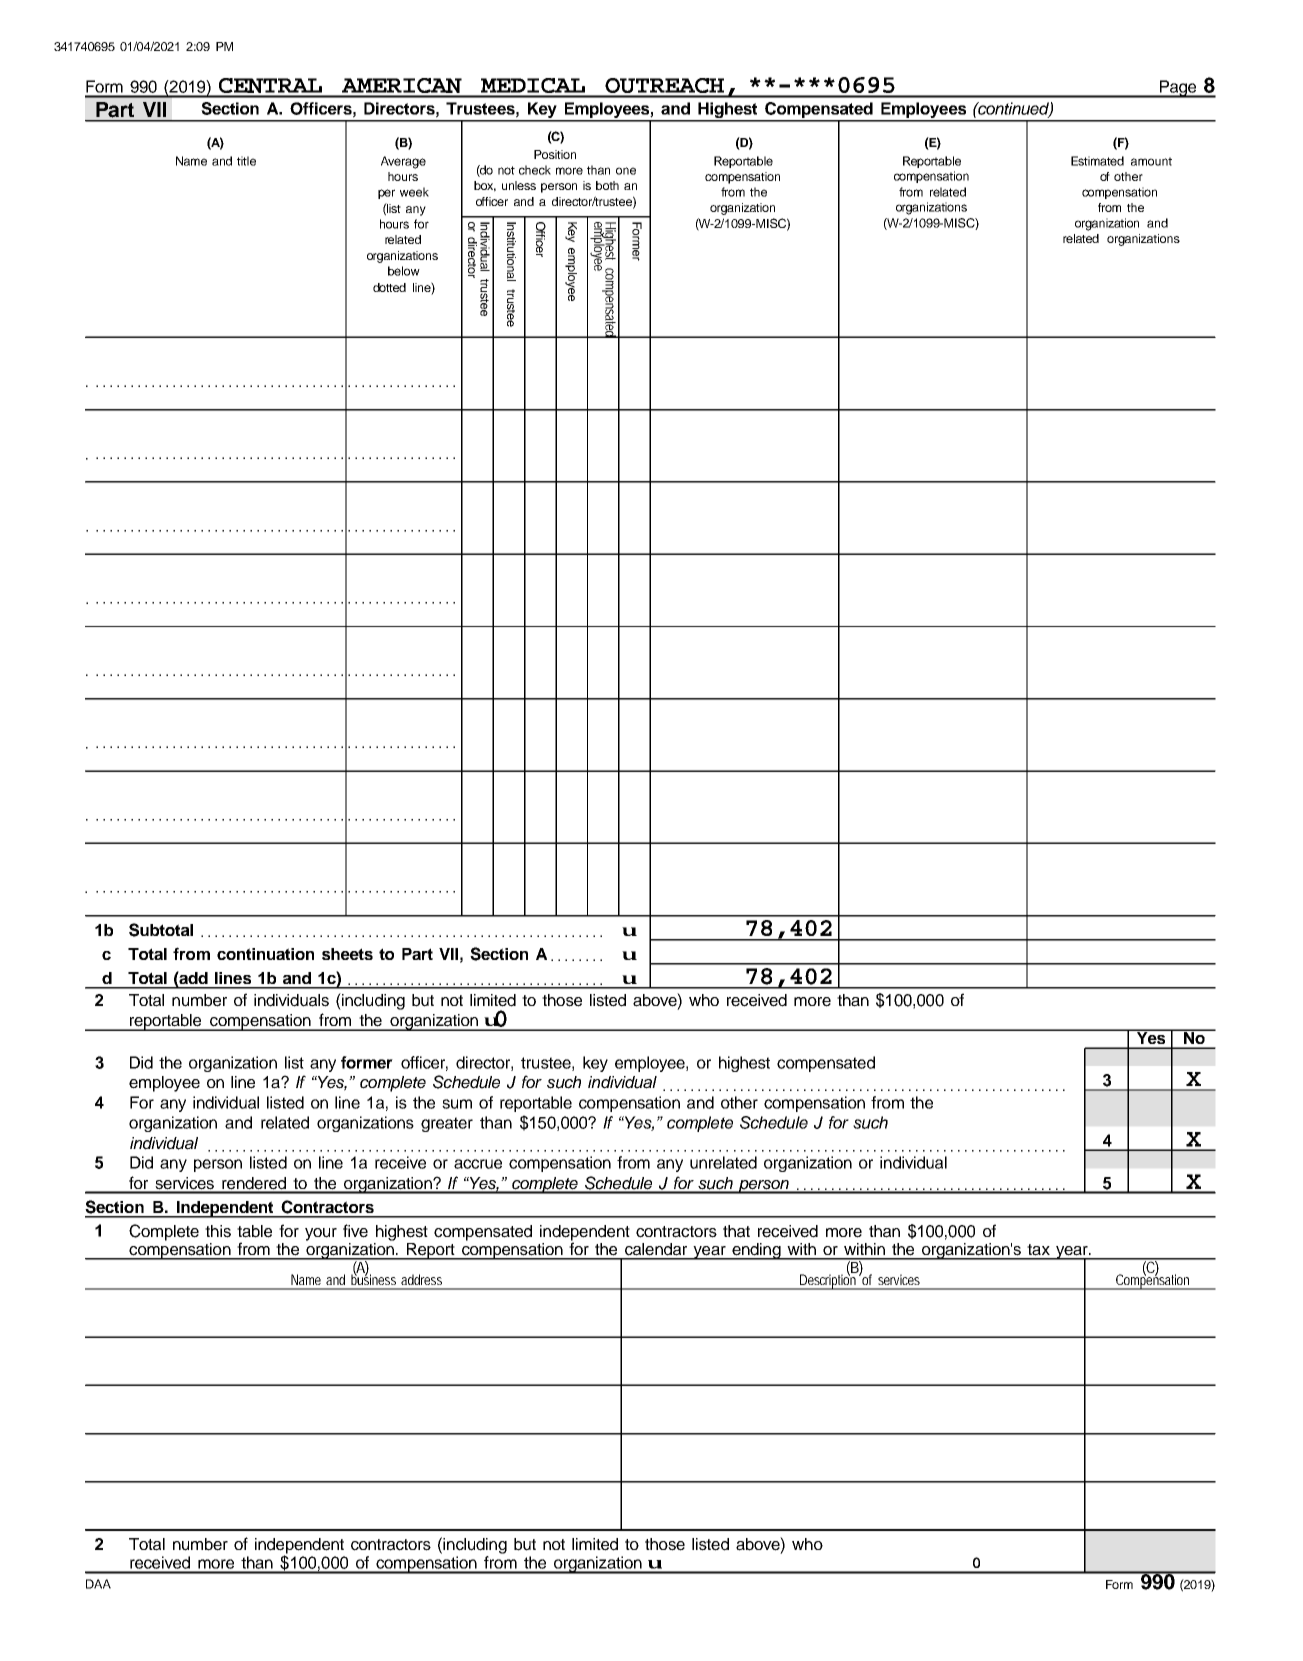 This page has height=1661, width=1303. Describe the element at coordinates (1097, 161) in the page. I see `Estimated` at that location.
